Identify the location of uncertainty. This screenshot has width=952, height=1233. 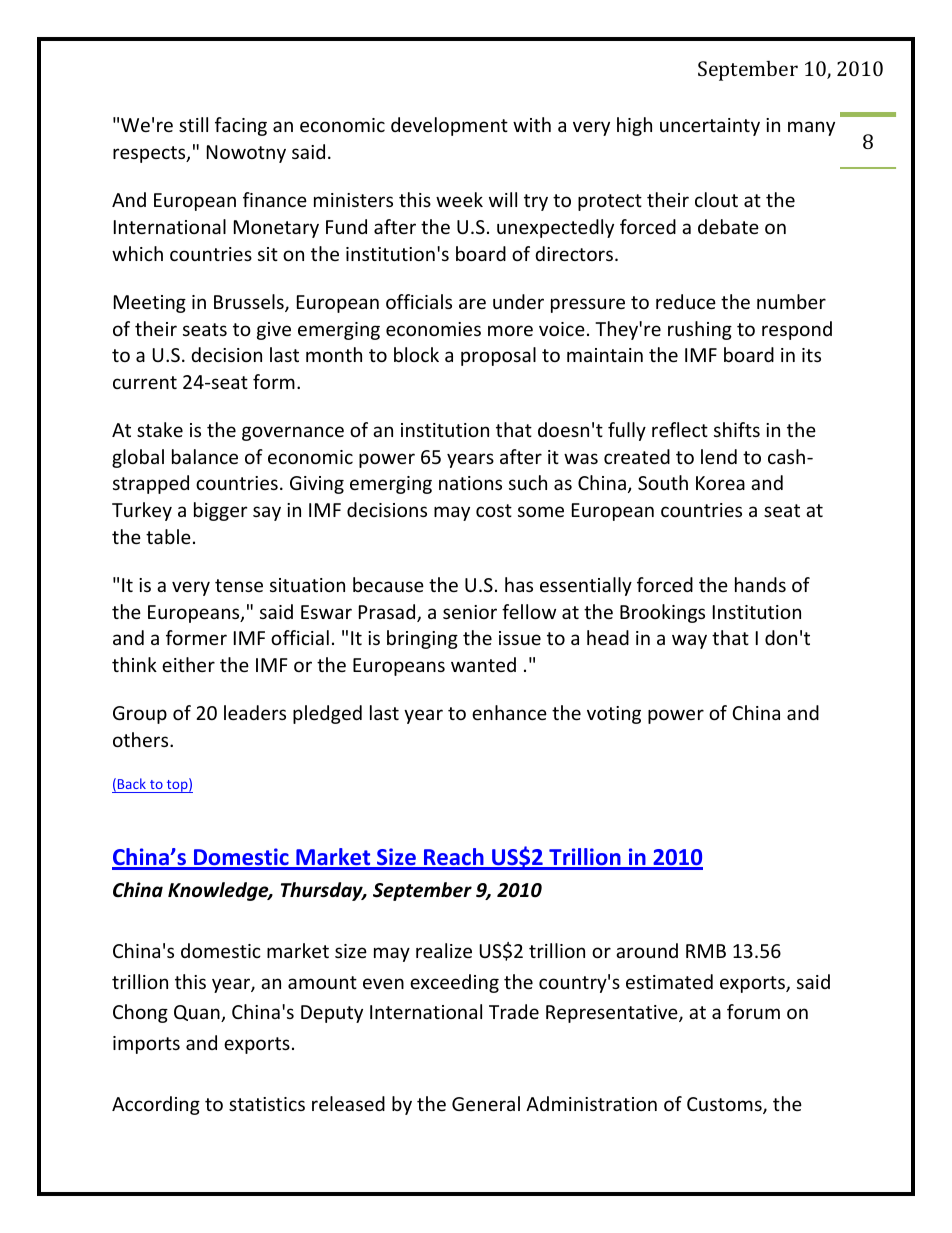
(710, 127).
